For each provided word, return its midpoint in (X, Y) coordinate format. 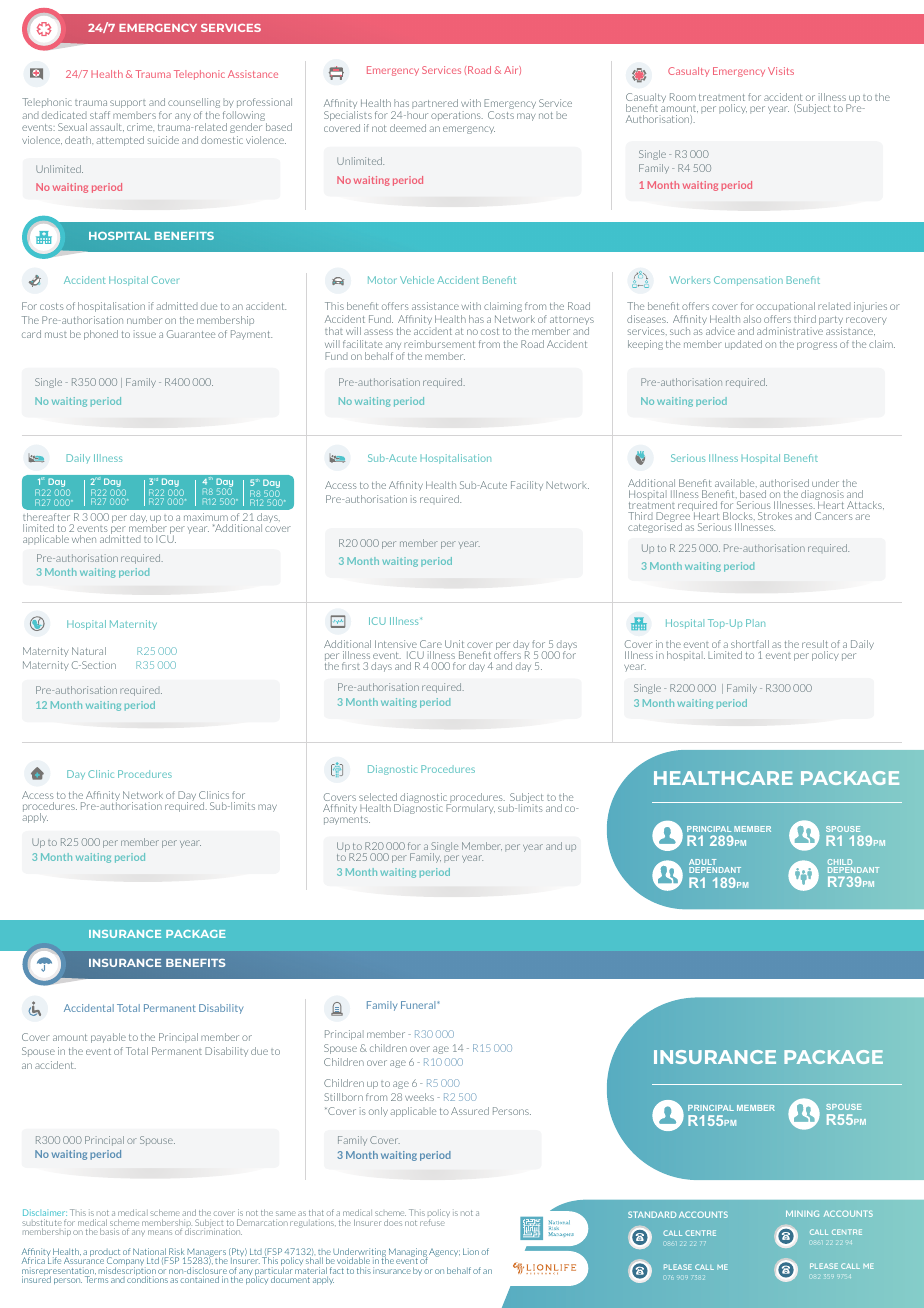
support (128, 104)
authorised (784, 483)
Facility (527, 486)
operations (457, 116)
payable (108, 1038)
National (150, 1253)
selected (378, 797)
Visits (781, 71)
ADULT (703, 863)
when (84, 539)
